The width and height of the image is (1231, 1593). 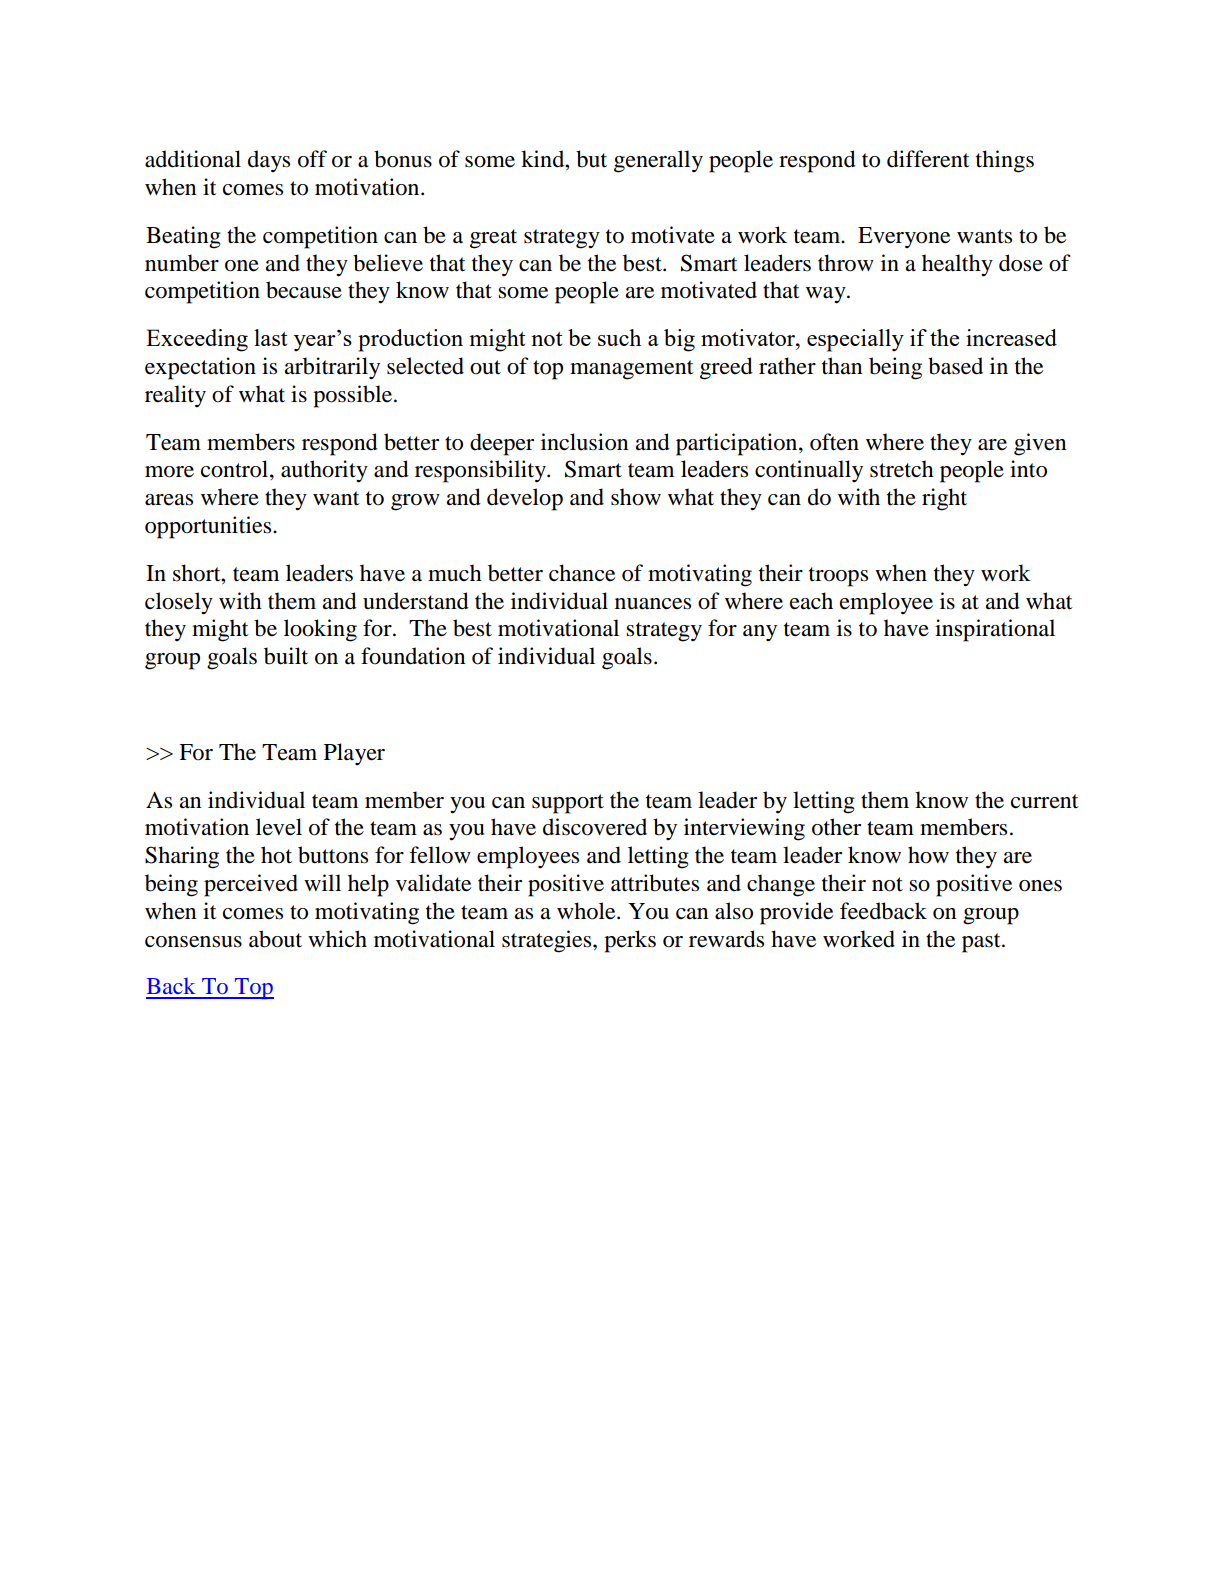 I want to click on right, so click(x=944, y=499).
